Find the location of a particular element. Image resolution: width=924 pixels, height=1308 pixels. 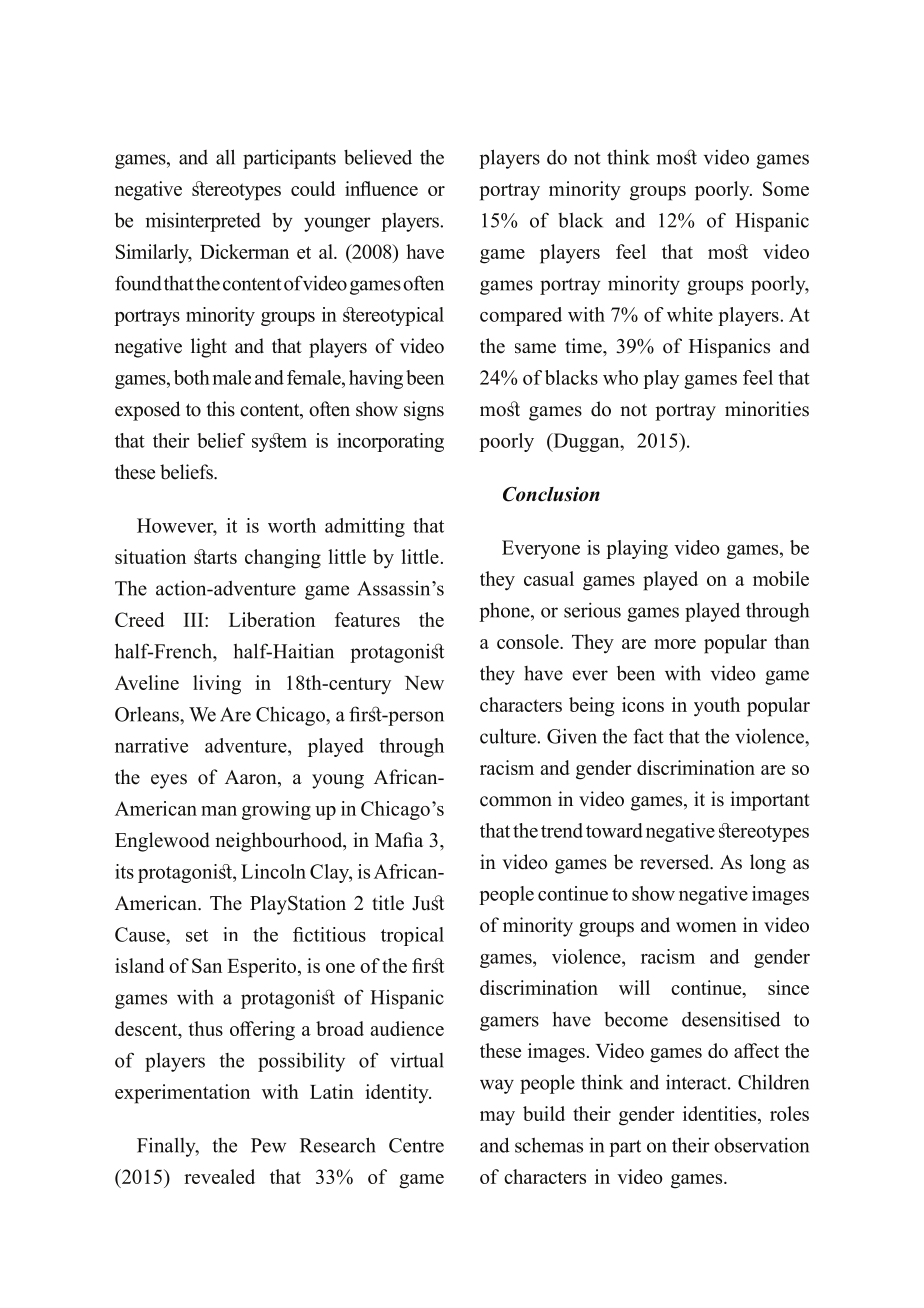

influence is located at coordinates (381, 188).
